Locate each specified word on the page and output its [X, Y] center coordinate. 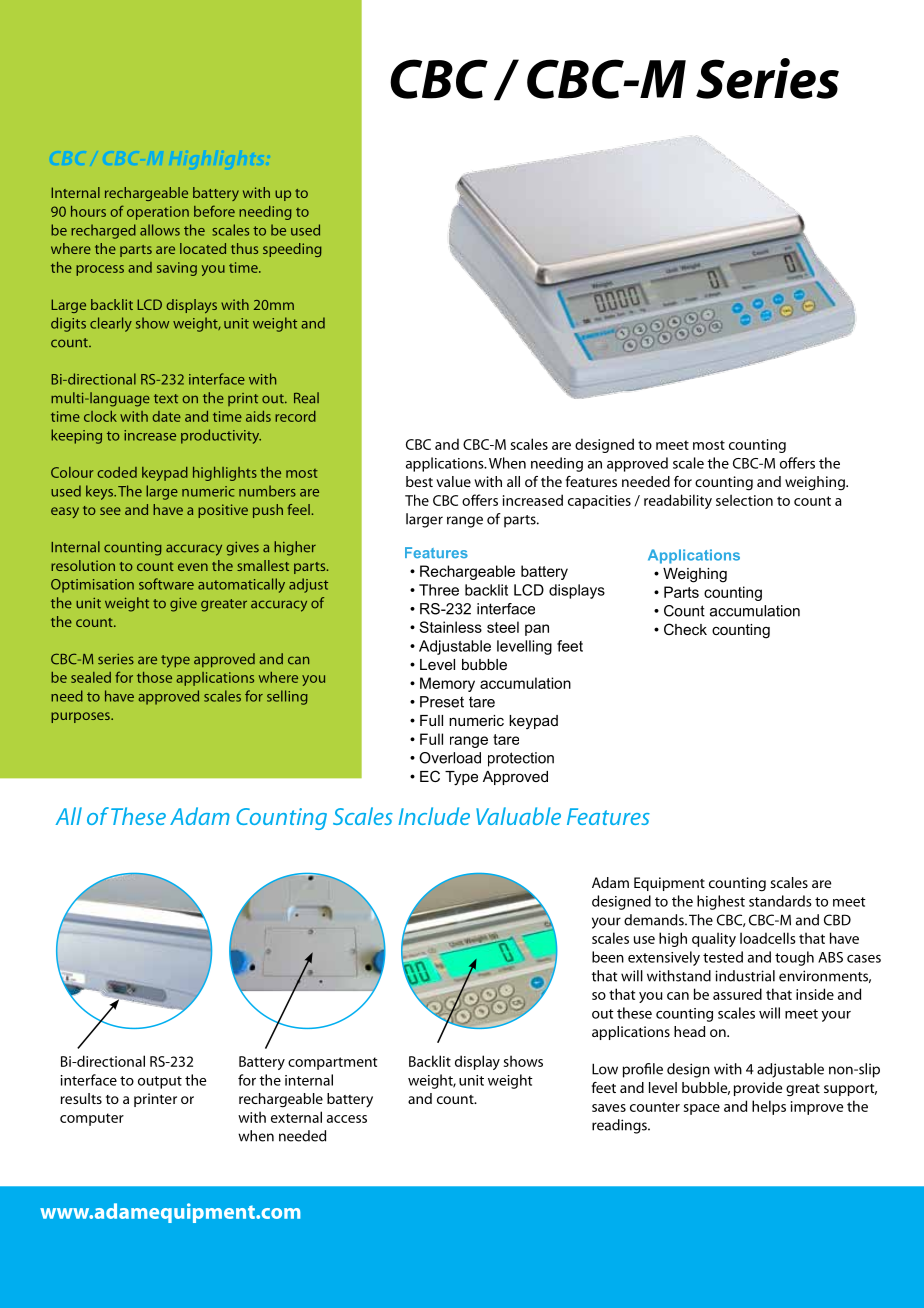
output [160, 1082]
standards [780, 901]
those [154, 677]
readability [678, 501]
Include [434, 816]
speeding [292, 250]
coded [117, 472]
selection [744, 500]
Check [685, 629]
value [453, 481]
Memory [447, 684]
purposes [81, 717]
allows [160, 230]
